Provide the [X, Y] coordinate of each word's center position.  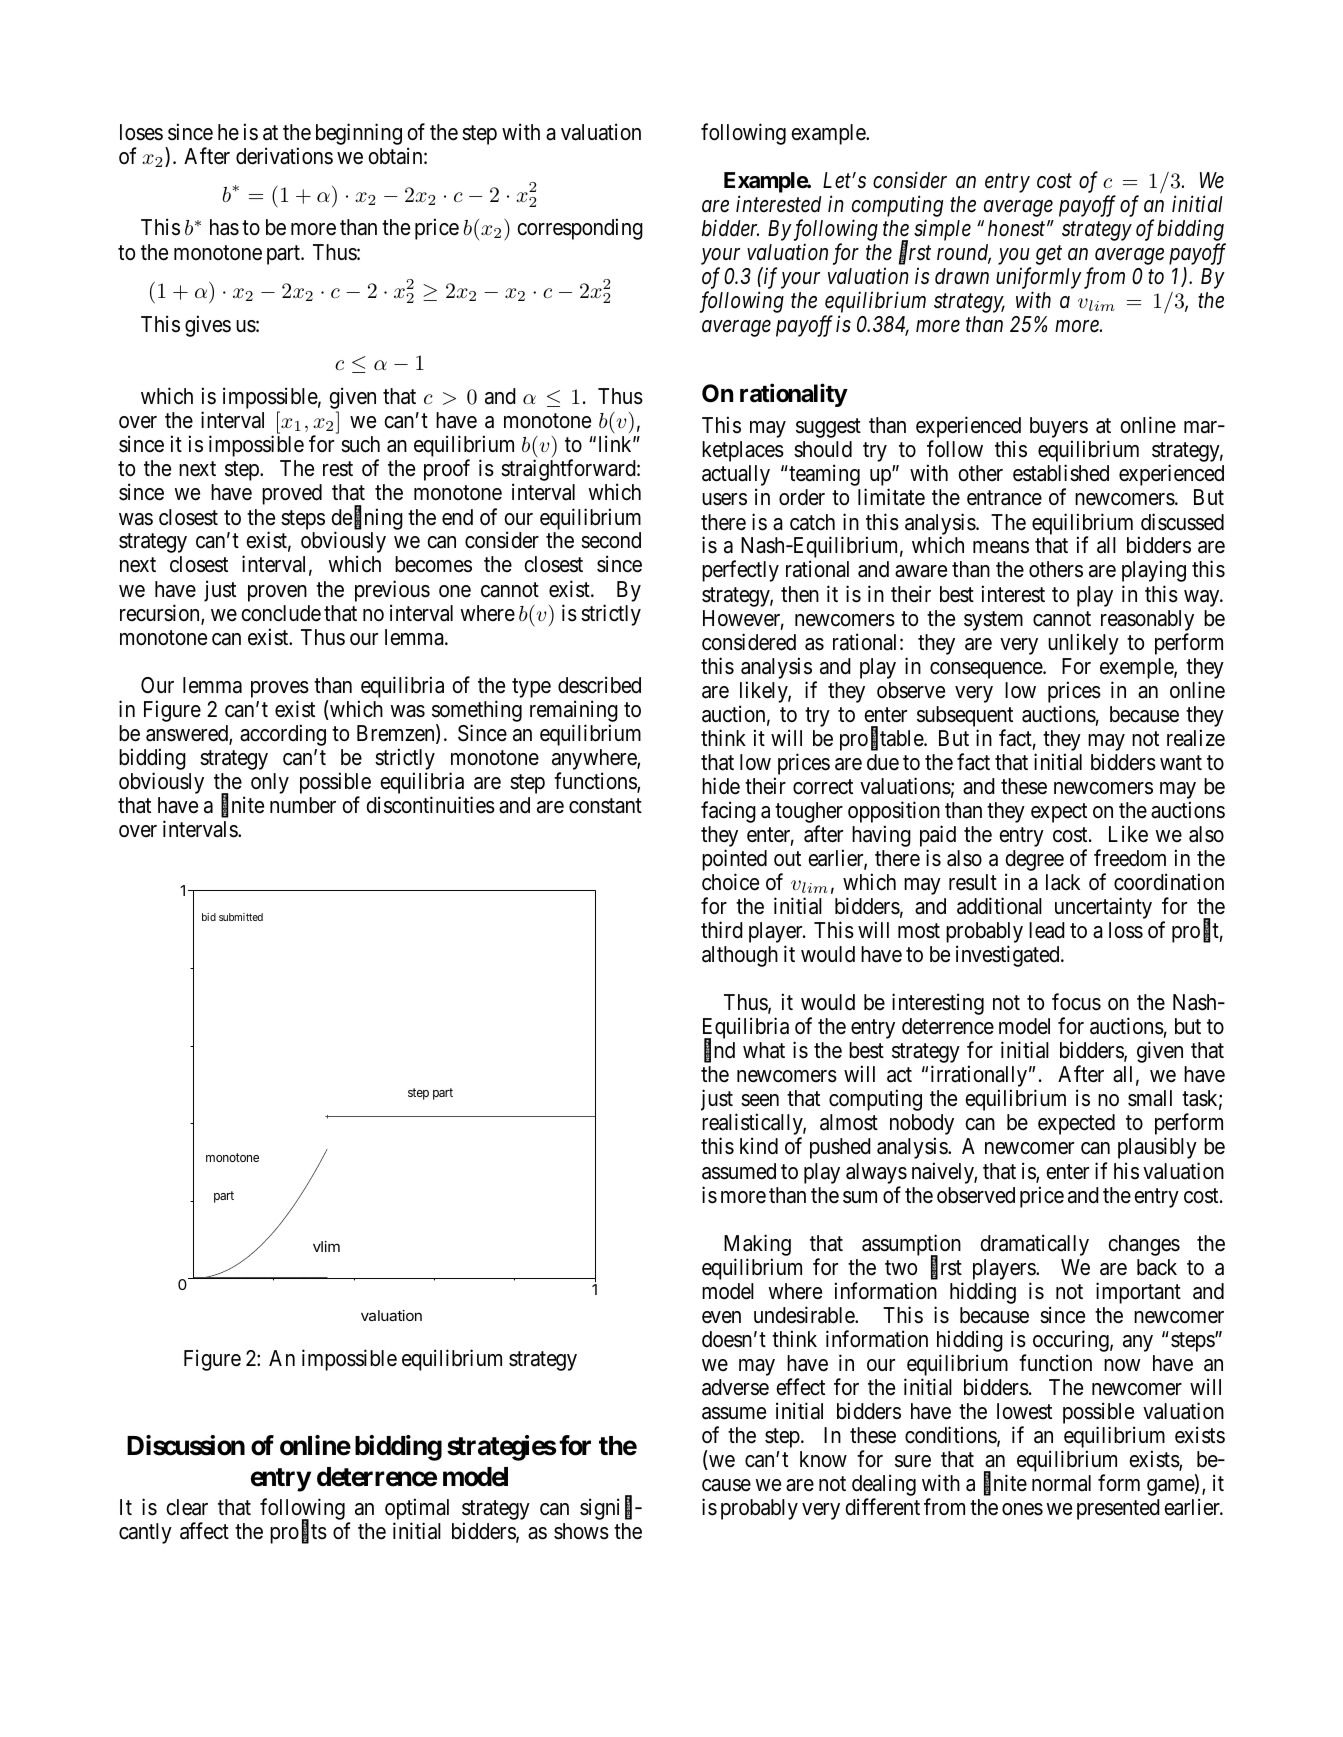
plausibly [1157, 1148]
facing [728, 812]
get [1049, 255]
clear [187, 1507]
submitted [241, 917]
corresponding [580, 229]
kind [759, 1146]
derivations [284, 156]
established [1061, 473]
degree [1034, 862]
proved [292, 494]
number [303, 805]
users [724, 499]
